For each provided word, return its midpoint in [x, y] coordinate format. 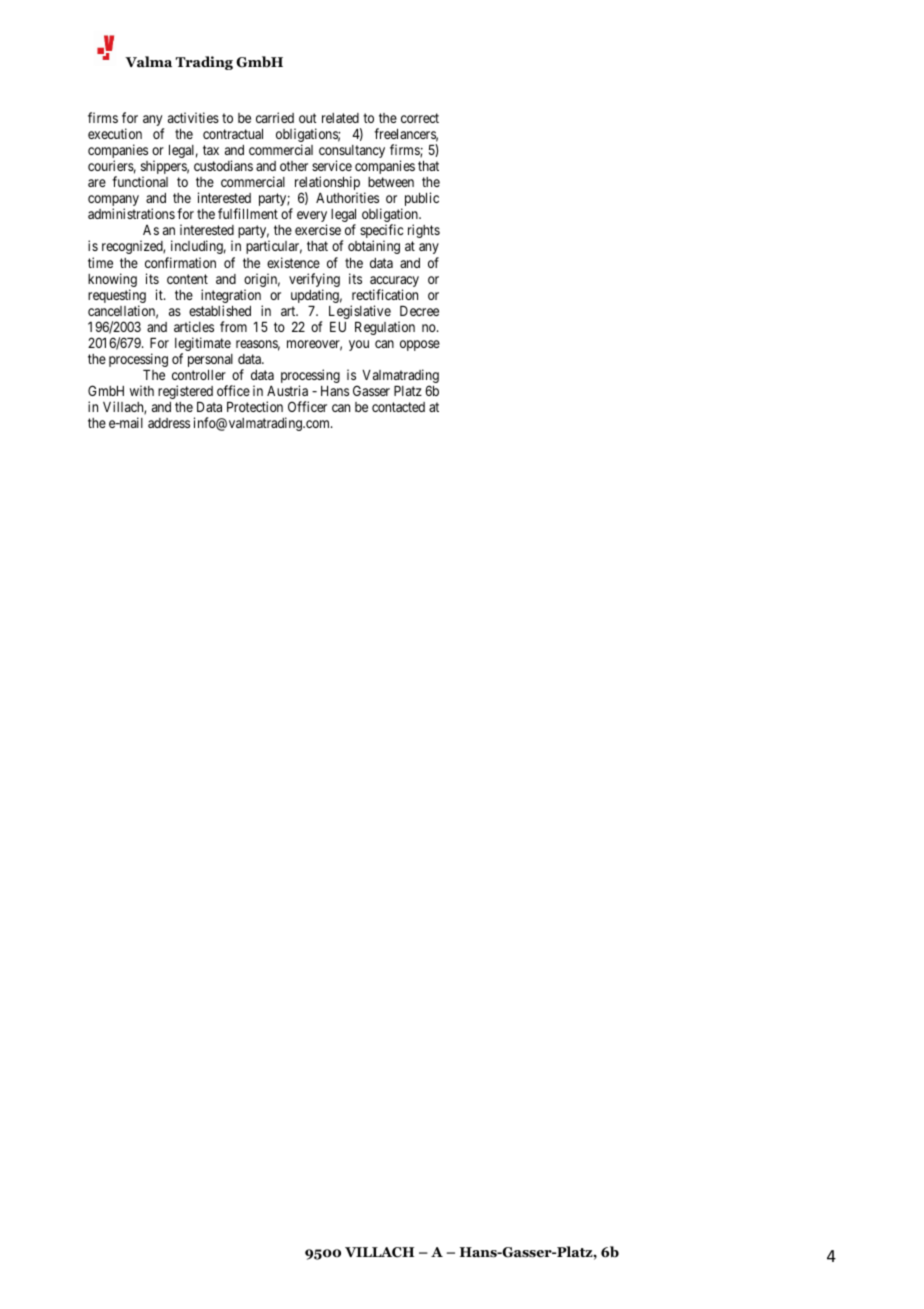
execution [115, 133]
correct [420, 118]
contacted [398, 407]
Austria [287, 390]
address [169, 423]
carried [275, 117]
